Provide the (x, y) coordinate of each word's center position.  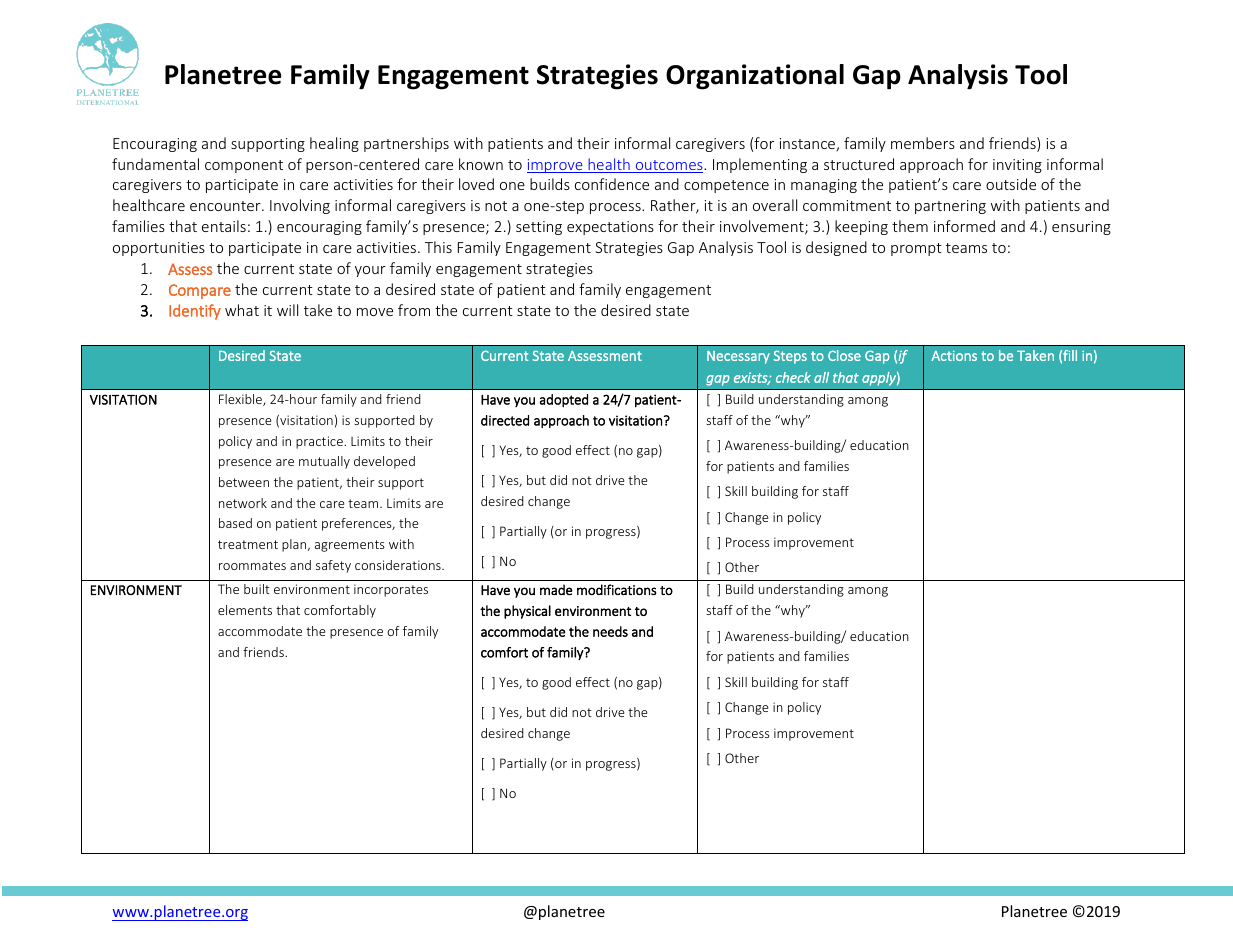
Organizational (755, 77)
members (923, 143)
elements (245, 610)
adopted (564, 401)
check (793, 377)
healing (334, 144)
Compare (200, 291)
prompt (916, 249)
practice (320, 442)
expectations (610, 228)
